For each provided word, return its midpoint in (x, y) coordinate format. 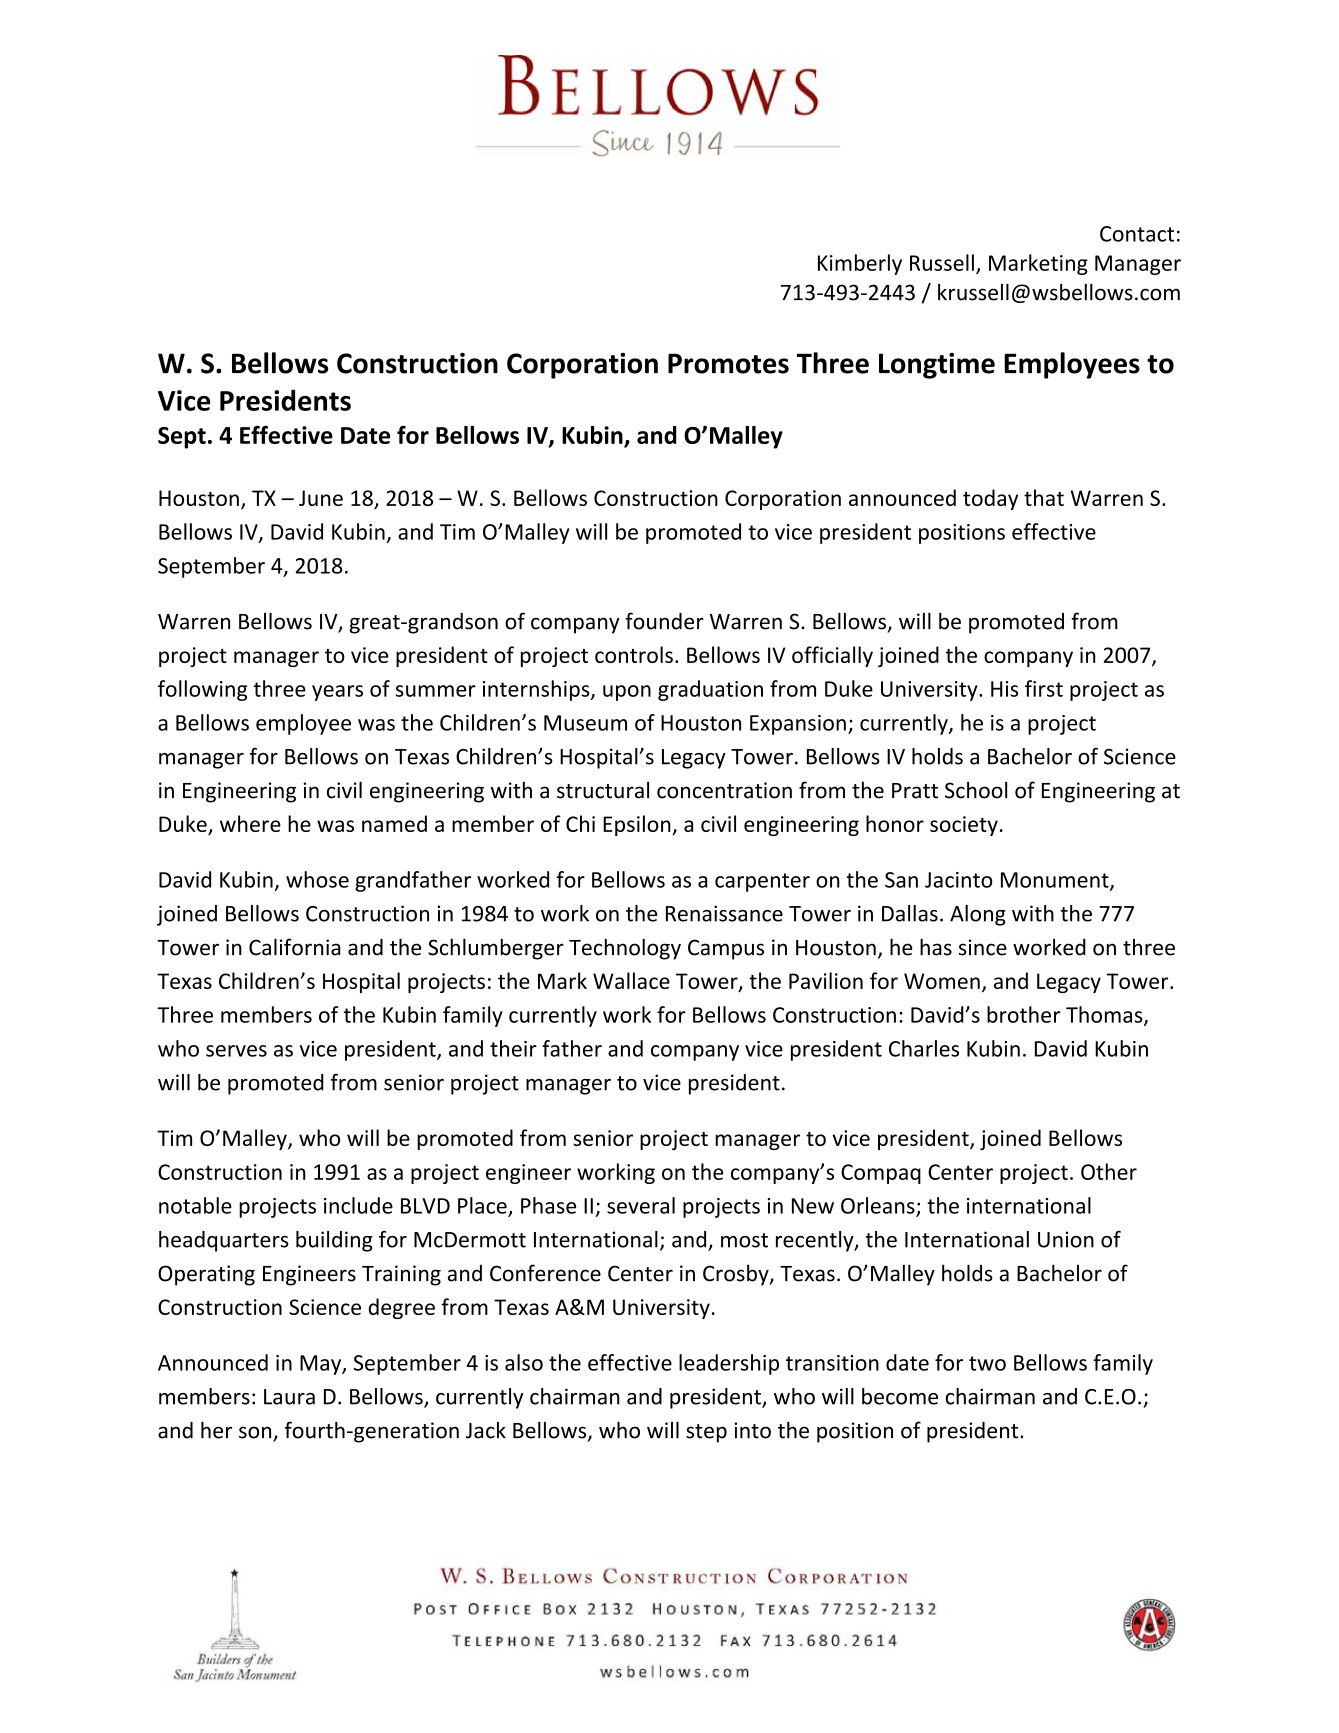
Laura (289, 1397)
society (964, 826)
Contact (1137, 234)
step (706, 1433)
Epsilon (638, 825)
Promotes (728, 363)
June (321, 498)
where (250, 823)
